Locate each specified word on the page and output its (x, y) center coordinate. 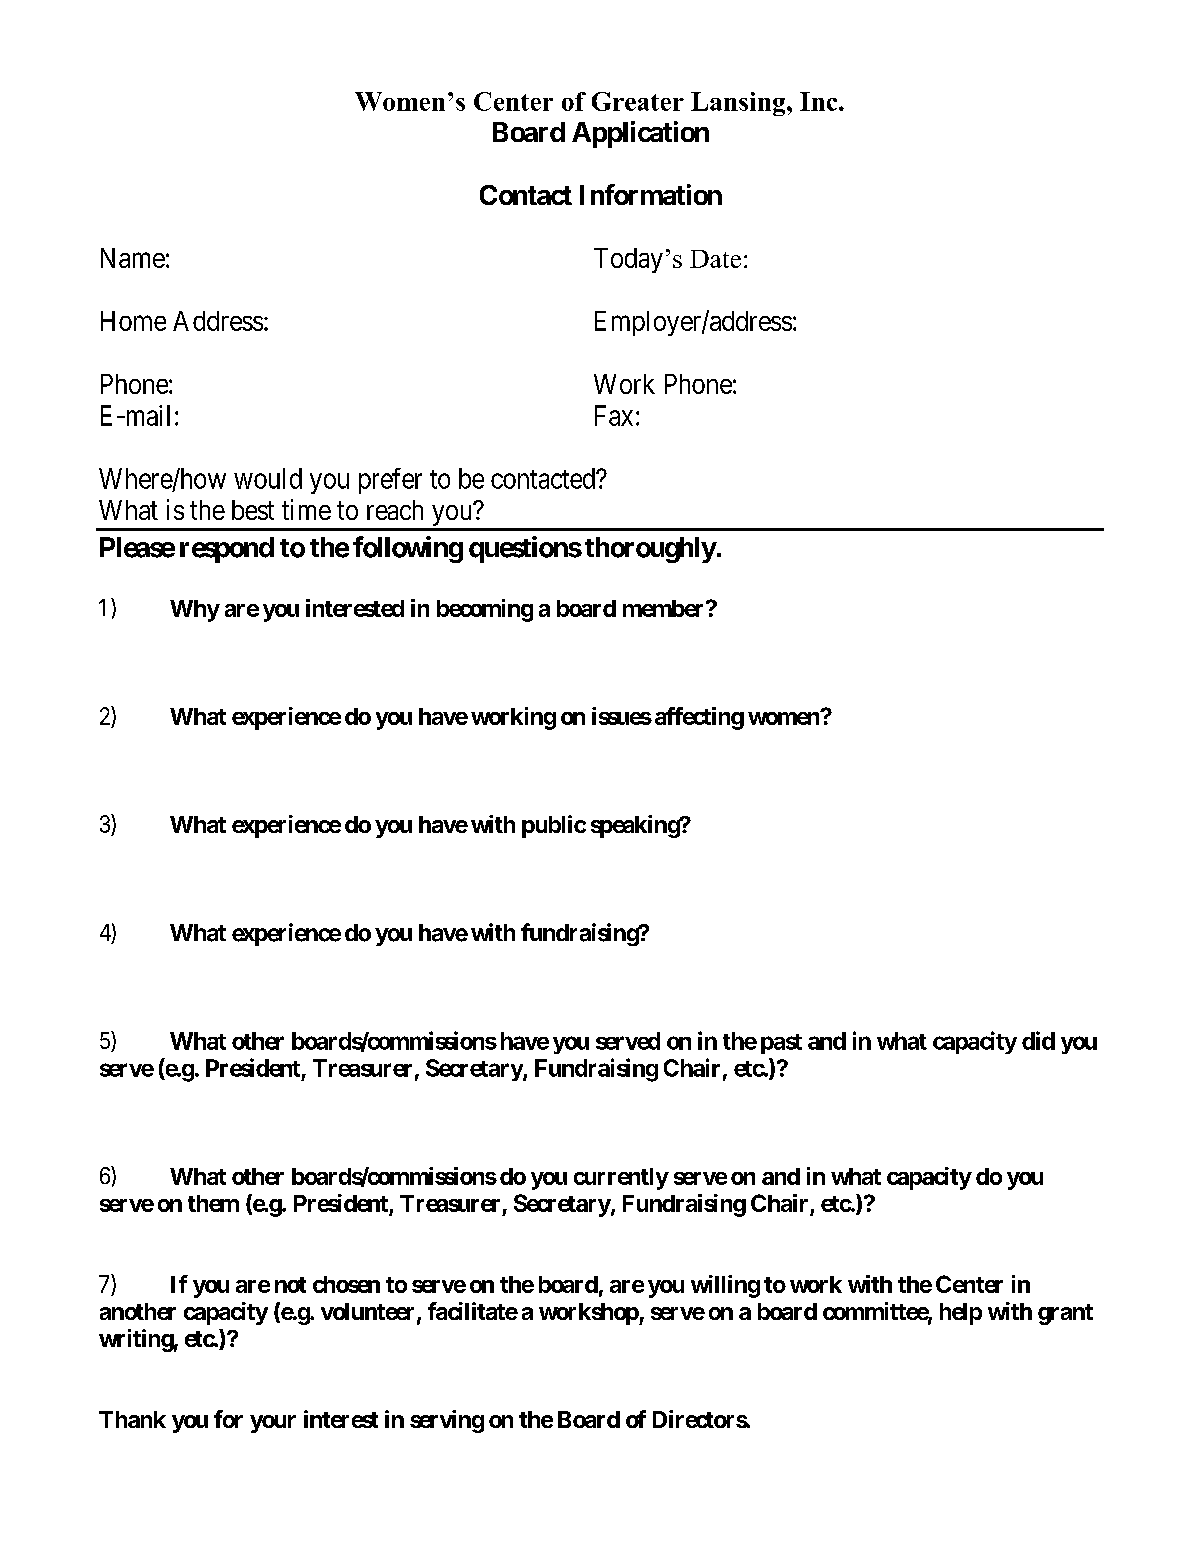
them (213, 1203)
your (273, 1424)
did (1038, 1040)
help (961, 1314)
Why (195, 611)
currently (621, 1179)
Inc (820, 101)
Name (133, 258)
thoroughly (650, 550)
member (665, 608)
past (781, 1044)
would (268, 478)
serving (447, 1421)
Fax (614, 415)
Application (640, 134)
